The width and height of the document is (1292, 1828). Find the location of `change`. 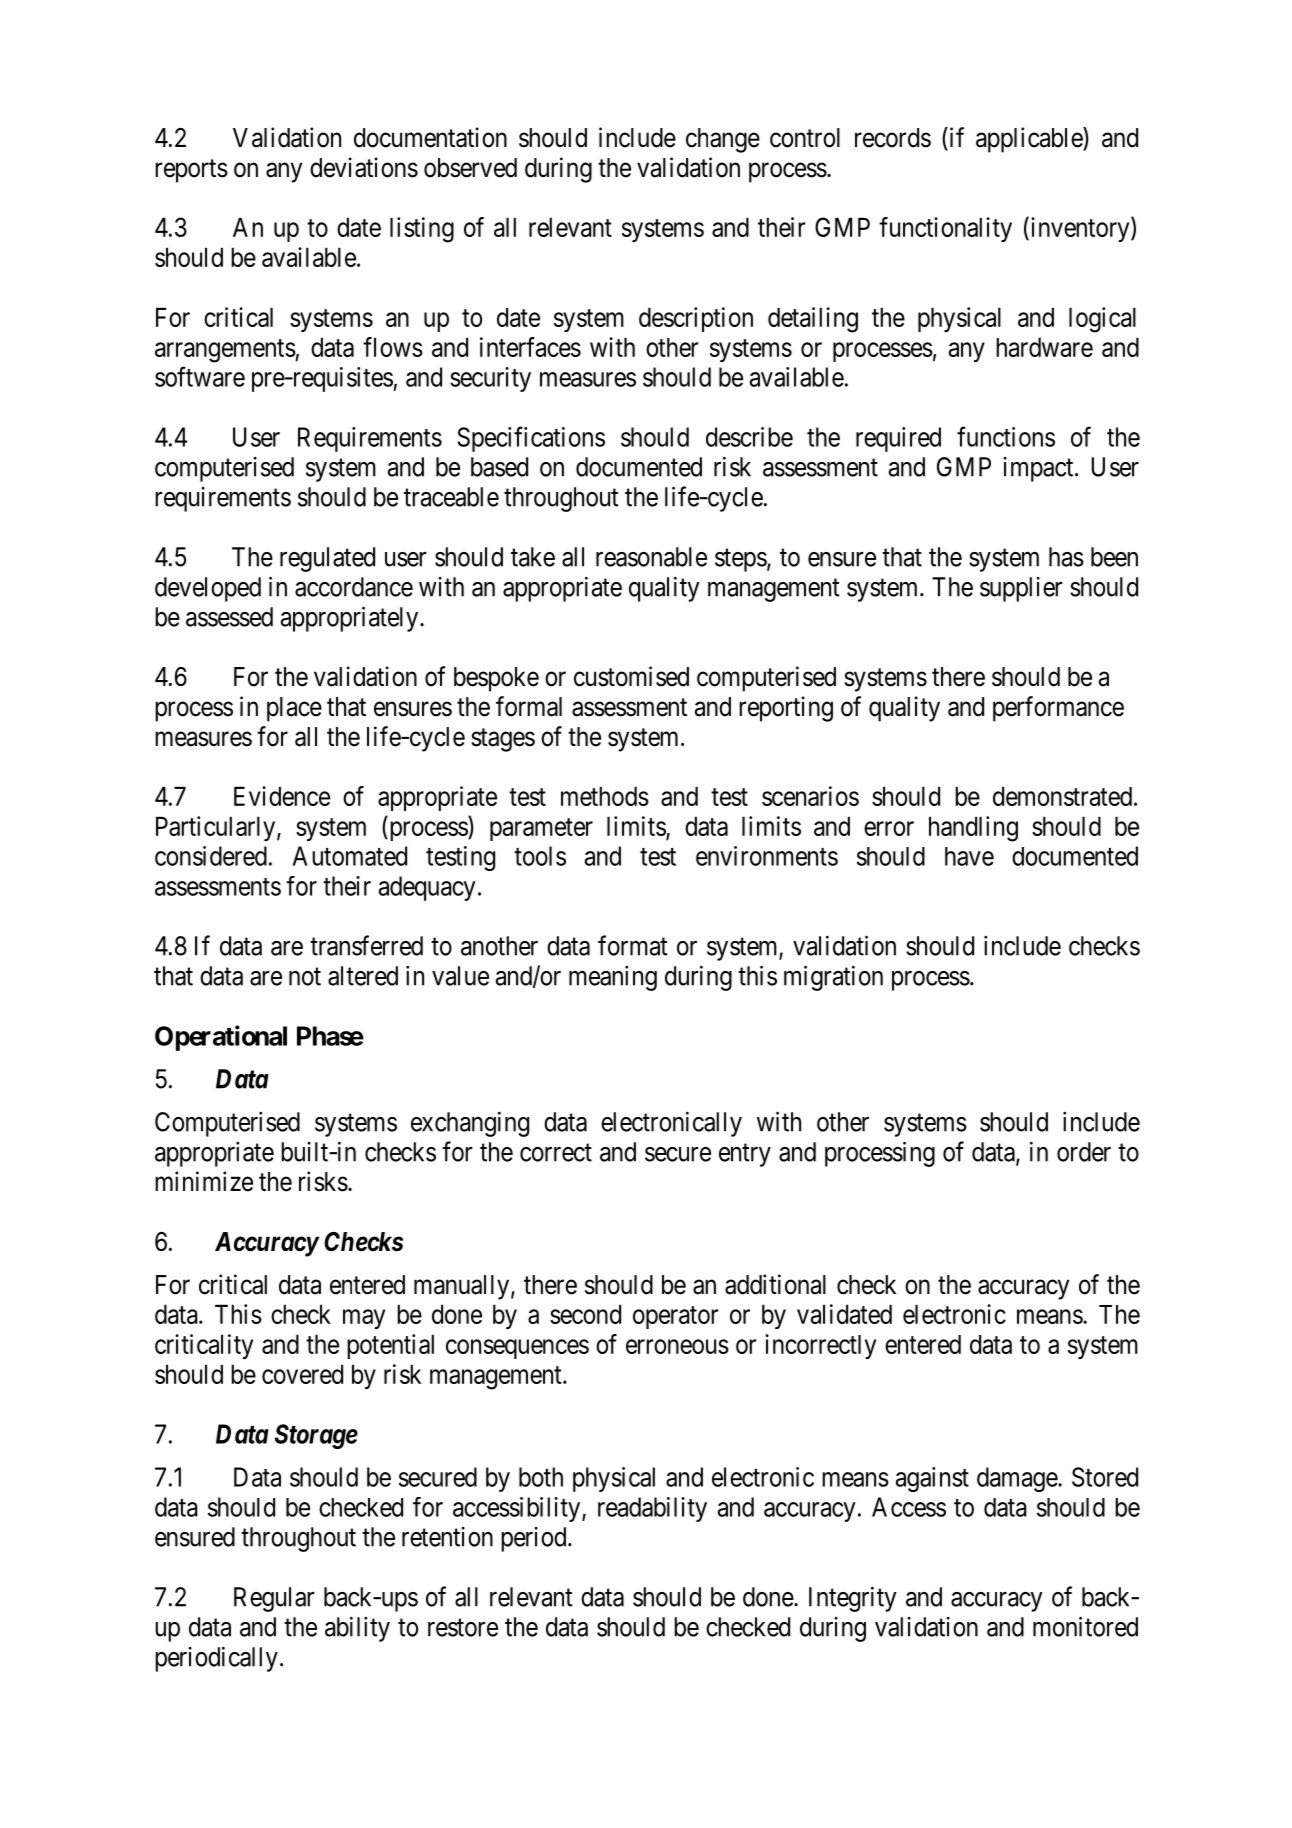

change is located at coordinates (723, 140).
